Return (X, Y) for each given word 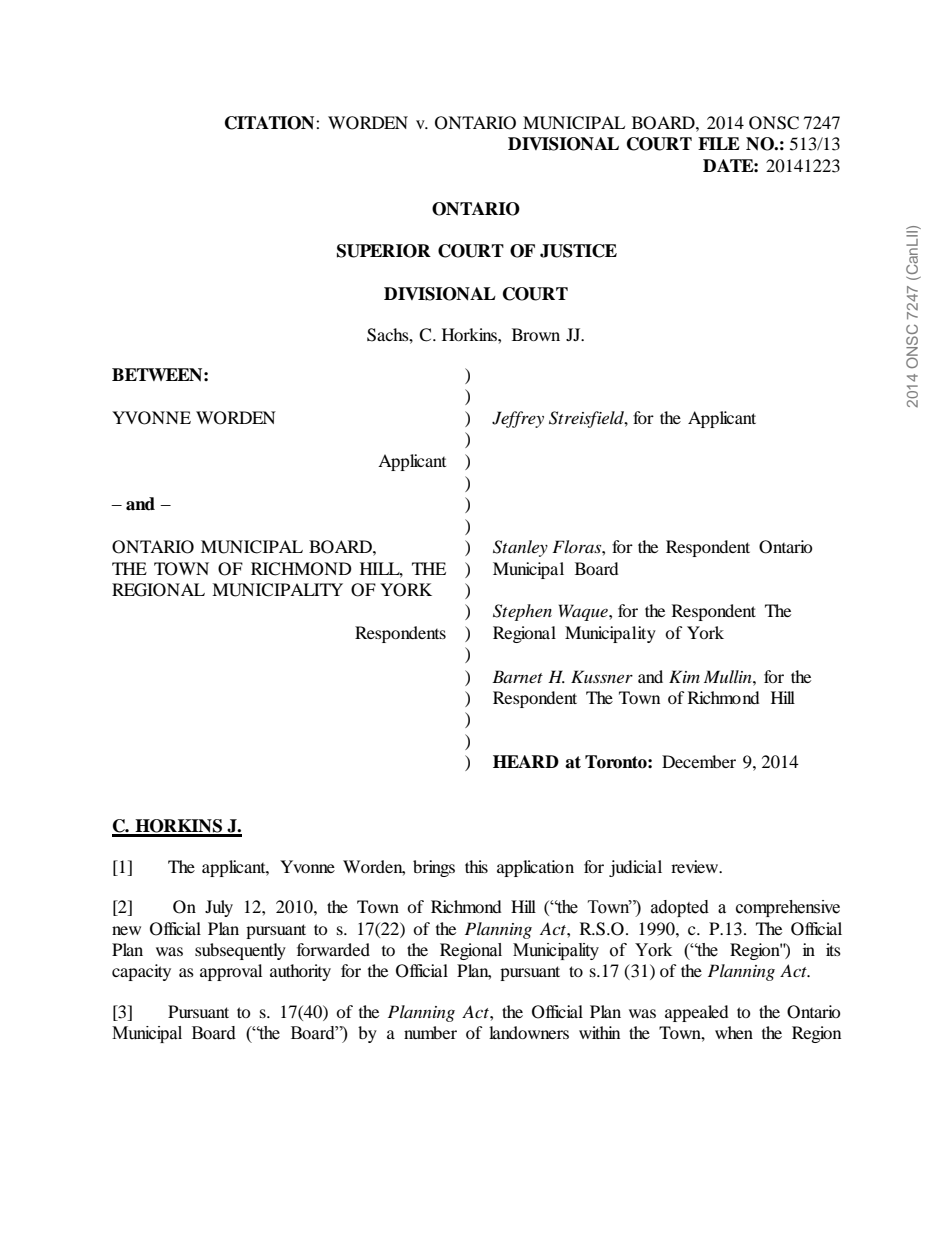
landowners (529, 1032)
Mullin (729, 676)
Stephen (522, 612)
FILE (719, 143)
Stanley (520, 548)
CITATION (271, 123)
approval (231, 972)
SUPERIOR (384, 251)
